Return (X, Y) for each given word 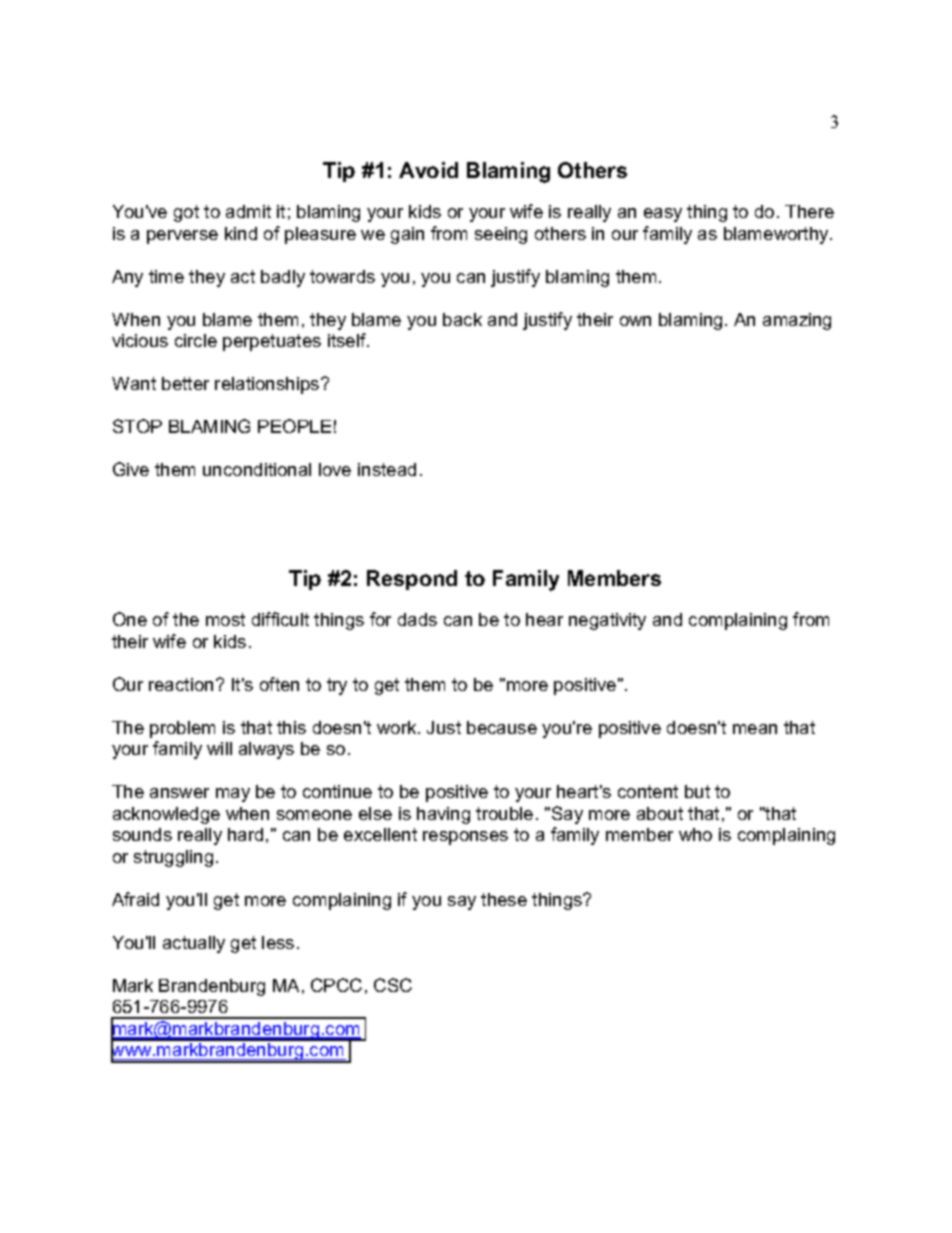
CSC (393, 985)
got (186, 213)
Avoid (428, 170)
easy (663, 215)
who (695, 834)
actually (194, 944)
